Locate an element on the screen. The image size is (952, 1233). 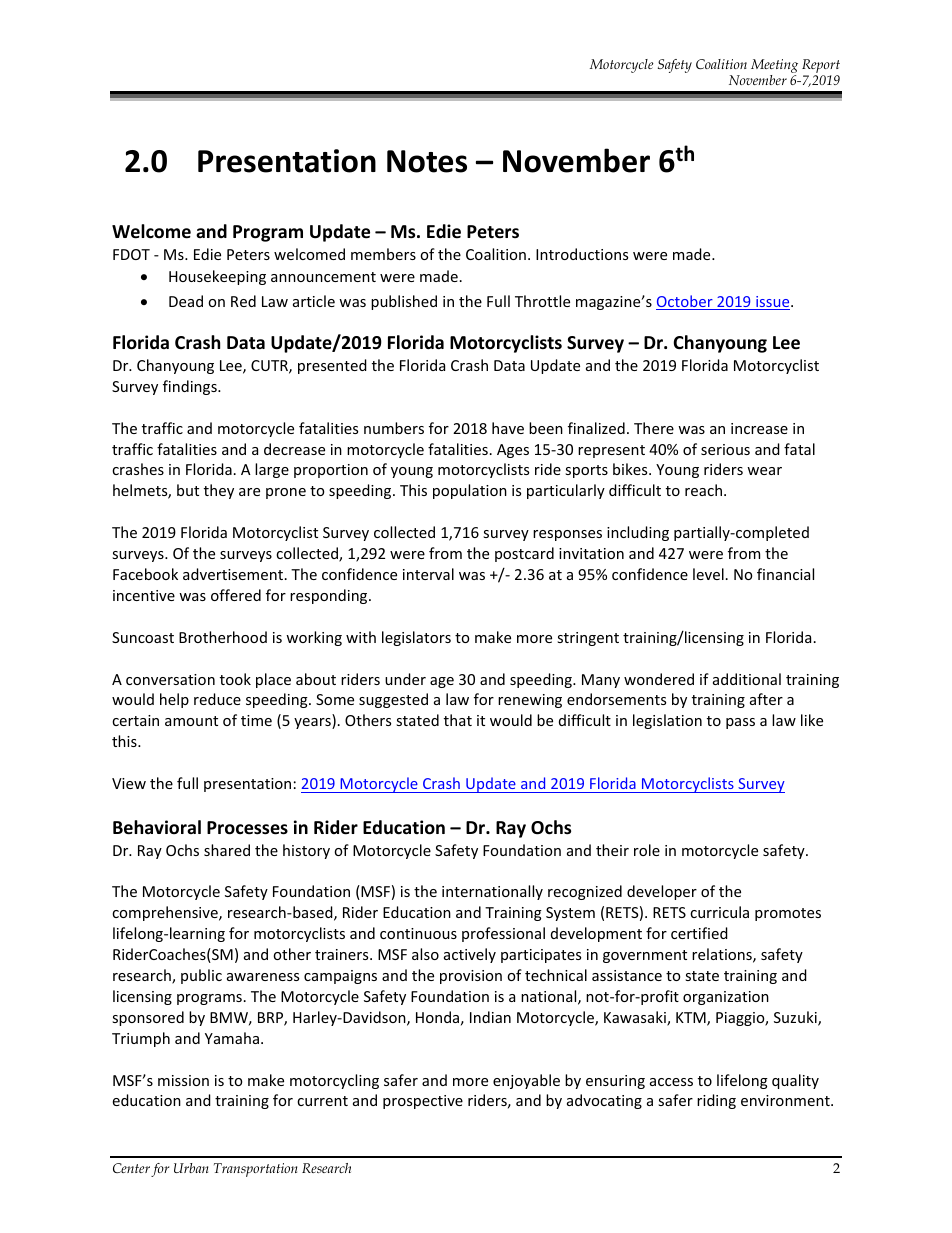
Ages is located at coordinates (513, 451).
